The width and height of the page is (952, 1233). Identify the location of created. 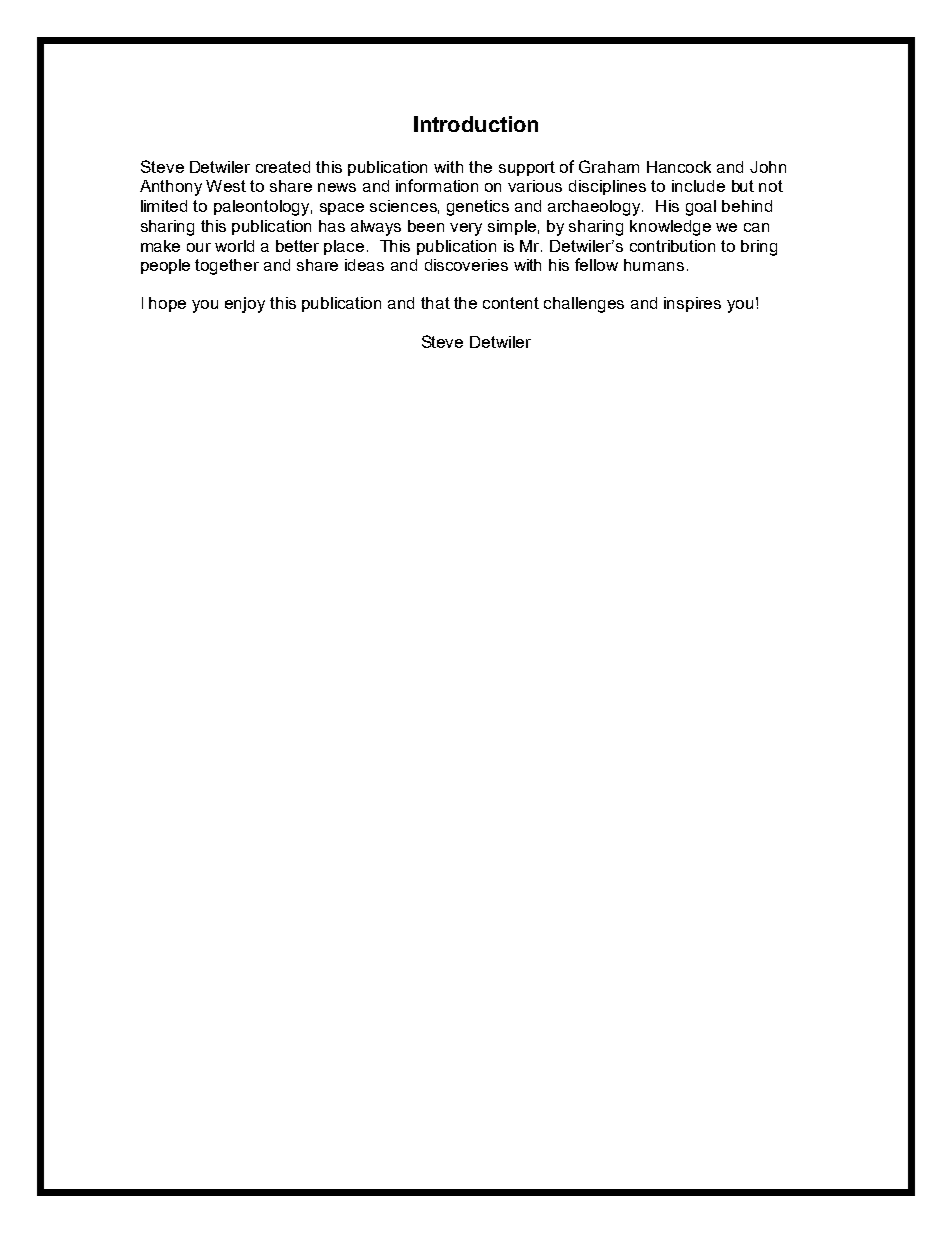
(283, 167).
